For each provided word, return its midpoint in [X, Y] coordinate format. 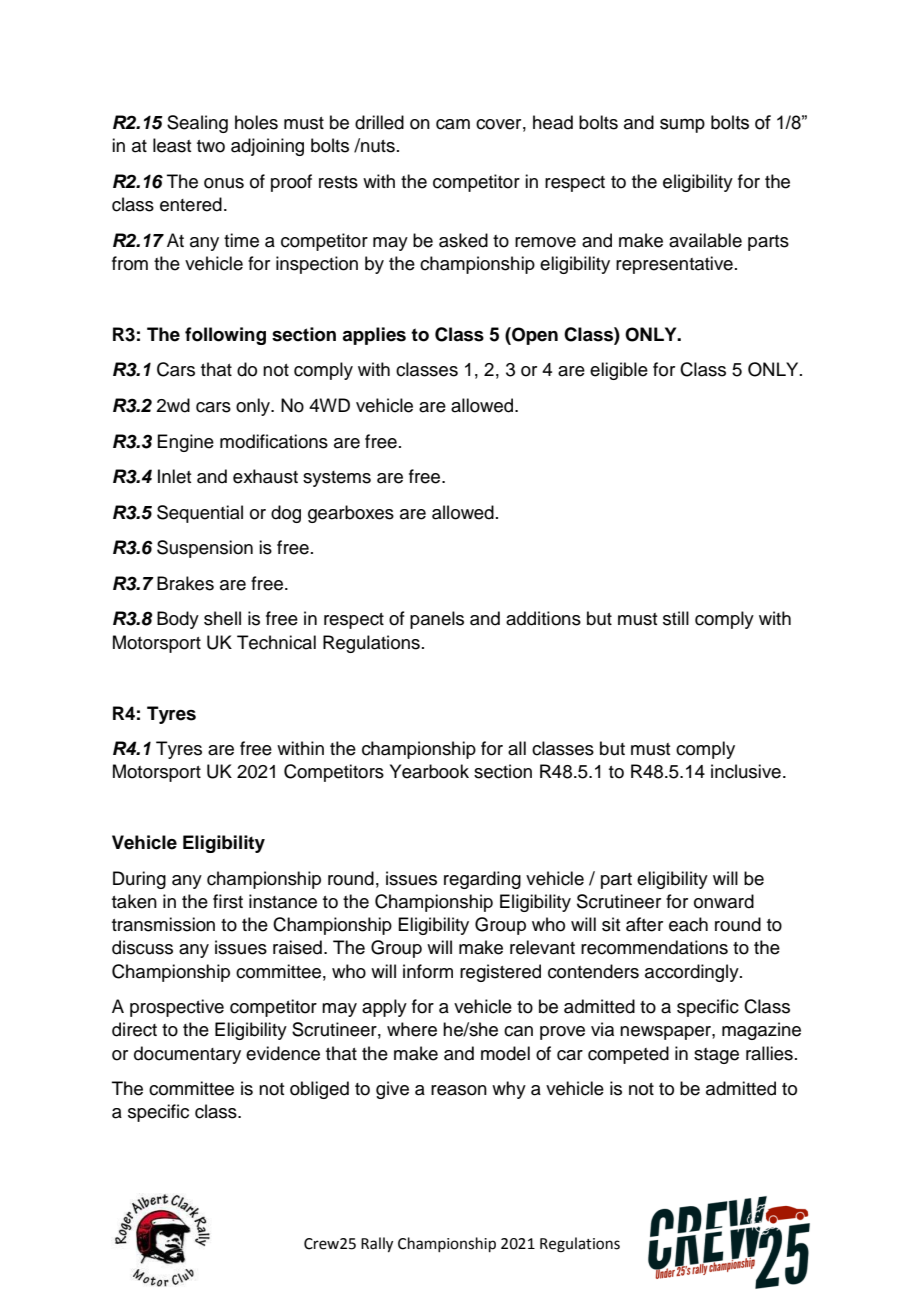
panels [437, 620]
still [676, 618]
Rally [377, 1245]
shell [222, 618]
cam [453, 124]
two [211, 146]
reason [459, 1090]
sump [682, 126]
